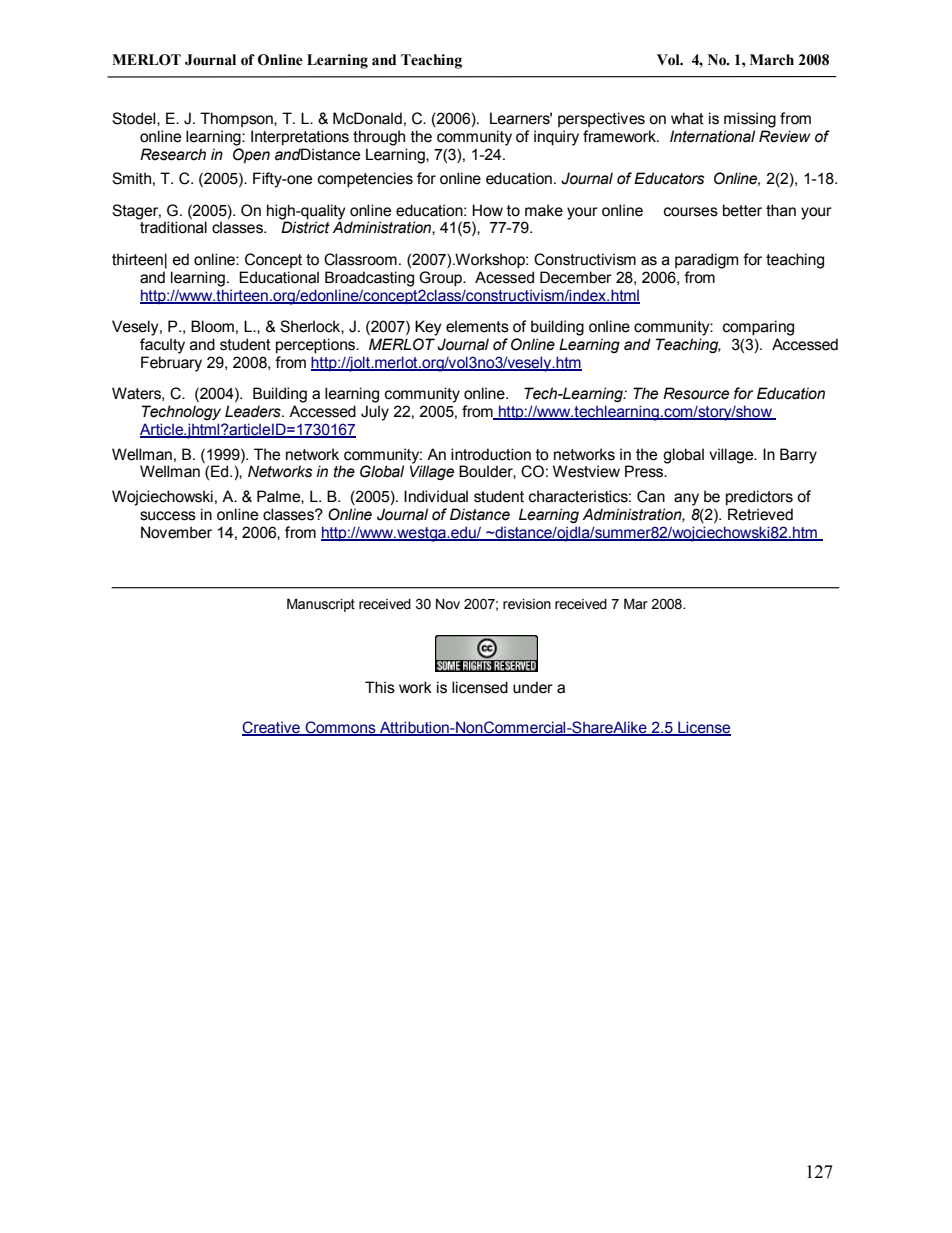 The height and width of the image is (1233, 952). I want to click on Resource, so click(696, 393).
